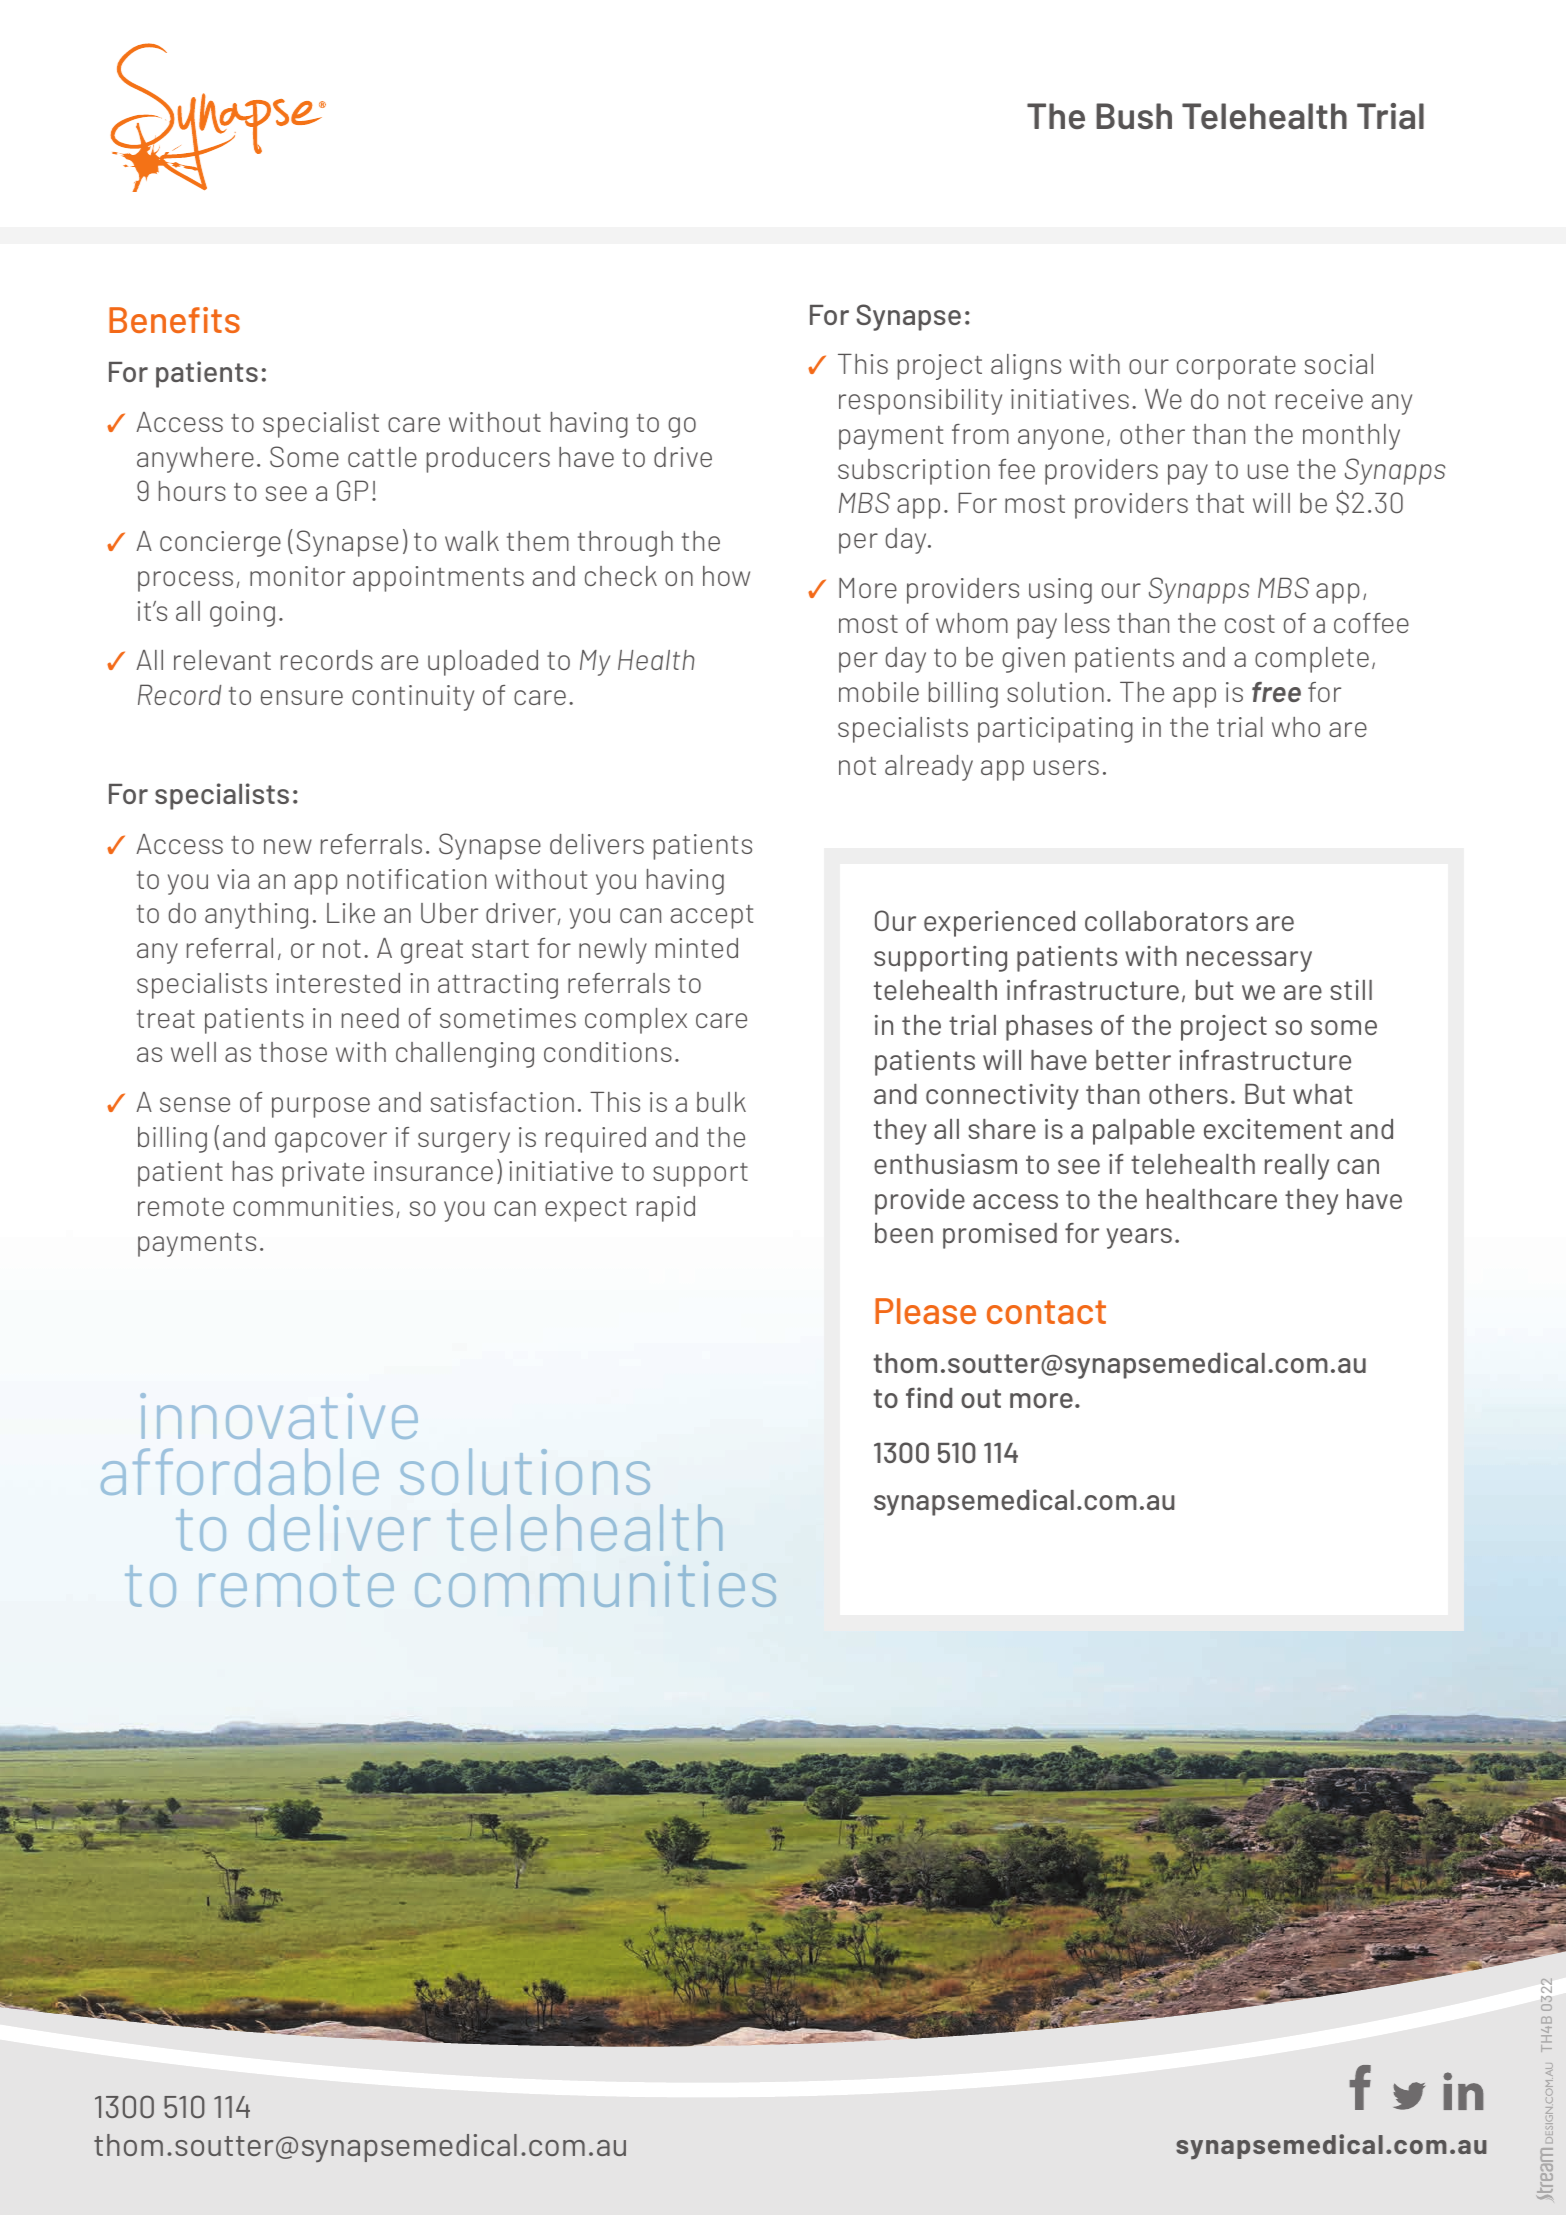 The height and width of the image is (2215, 1566). I want to click on corporate, so click(1236, 368).
